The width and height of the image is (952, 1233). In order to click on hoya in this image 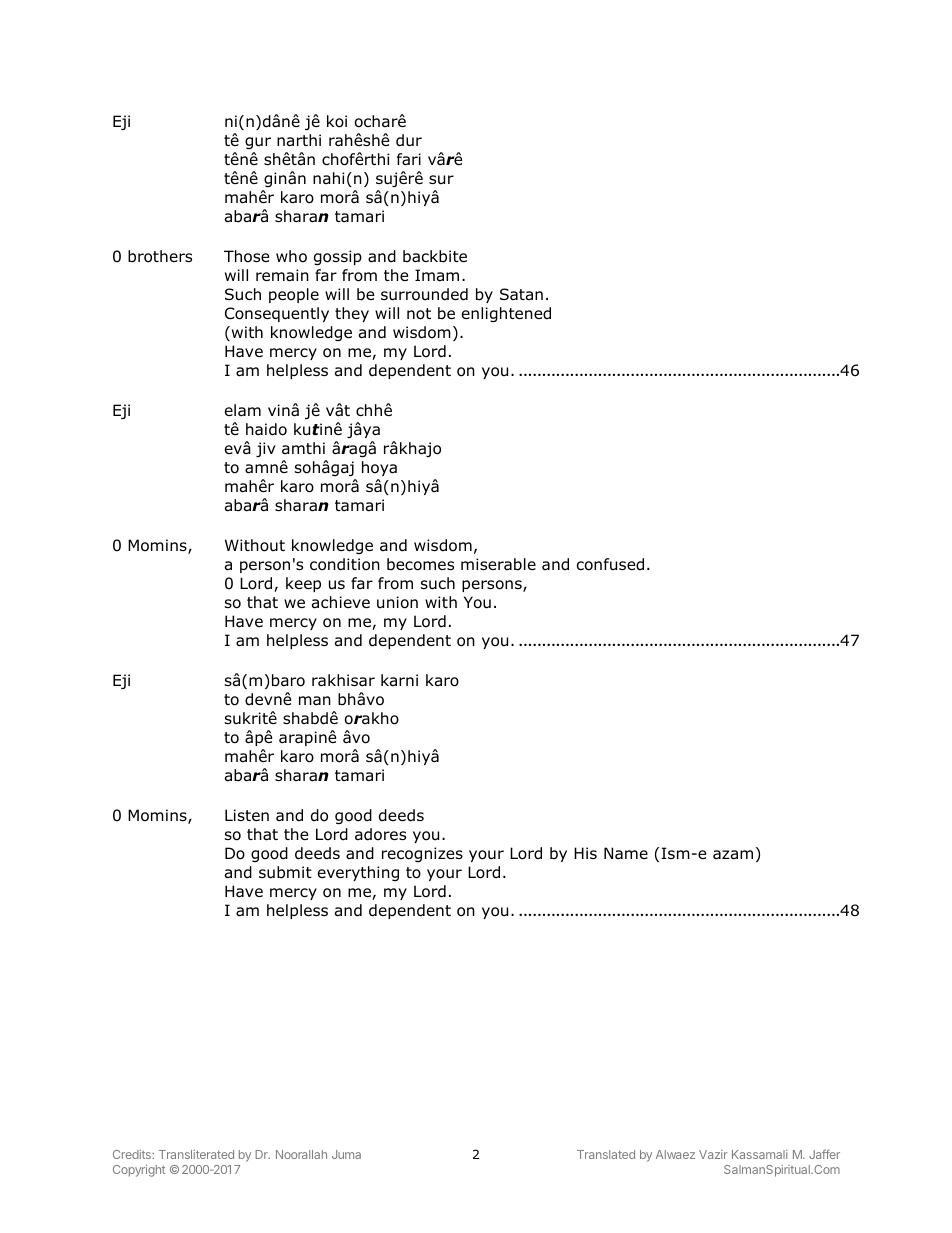, I will do `click(379, 468)`.
